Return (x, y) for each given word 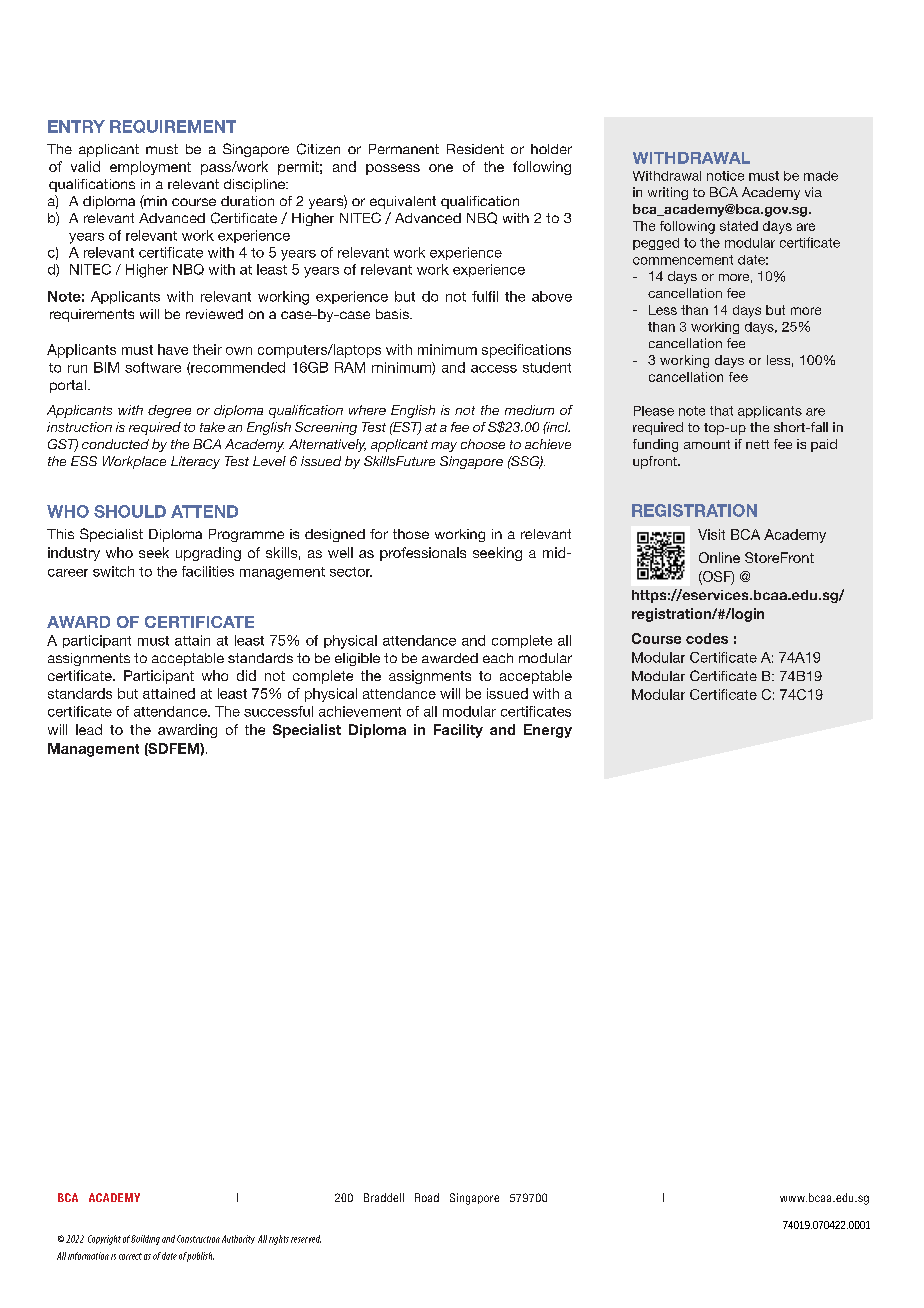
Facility (458, 731)
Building (145, 1240)
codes (707, 638)
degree (169, 411)
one (441, 168)
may (444, 447)
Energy (548, 731)
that (721, 411)
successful (278, 711)
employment (150, 168)
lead (89, 729)
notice (725, 176)
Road (427, 1197)
